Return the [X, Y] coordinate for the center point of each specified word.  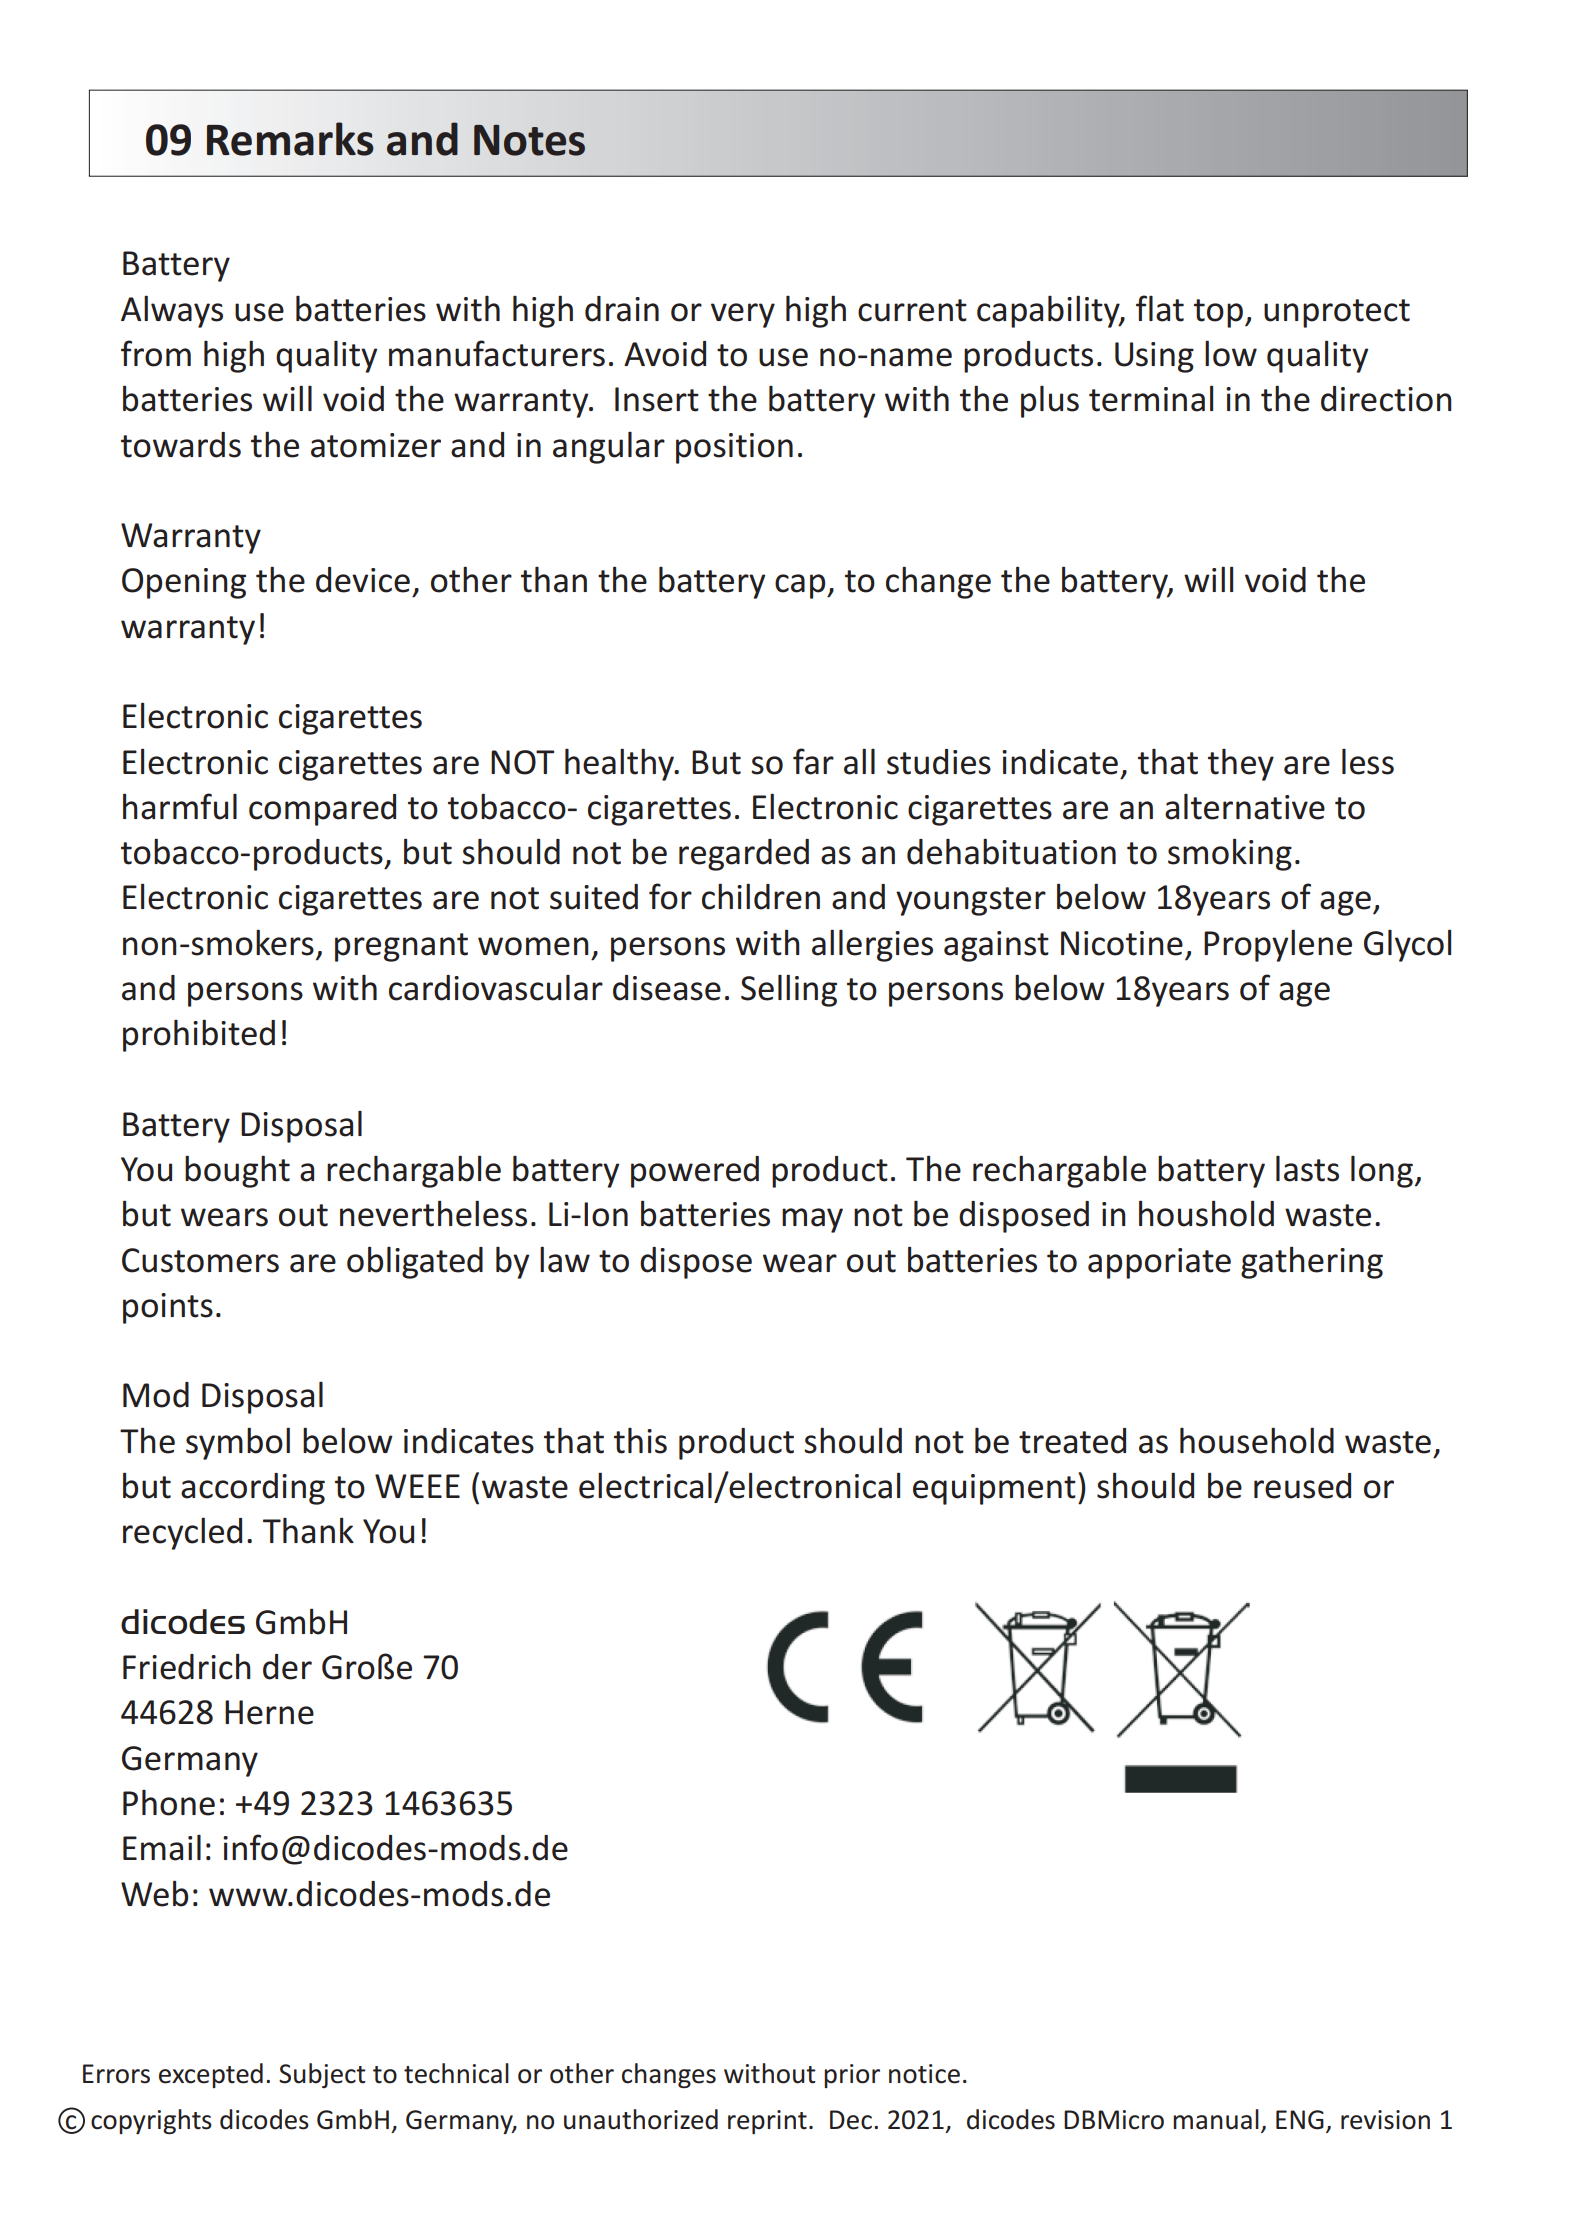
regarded [744, 855]
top [1218, 313]
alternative [1245, 807]
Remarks [290, 139]
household [1257, 1440]
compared [322, 810]
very [743, 315]
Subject [322, 2075]
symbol [238, 1443]
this [640, 1441]
